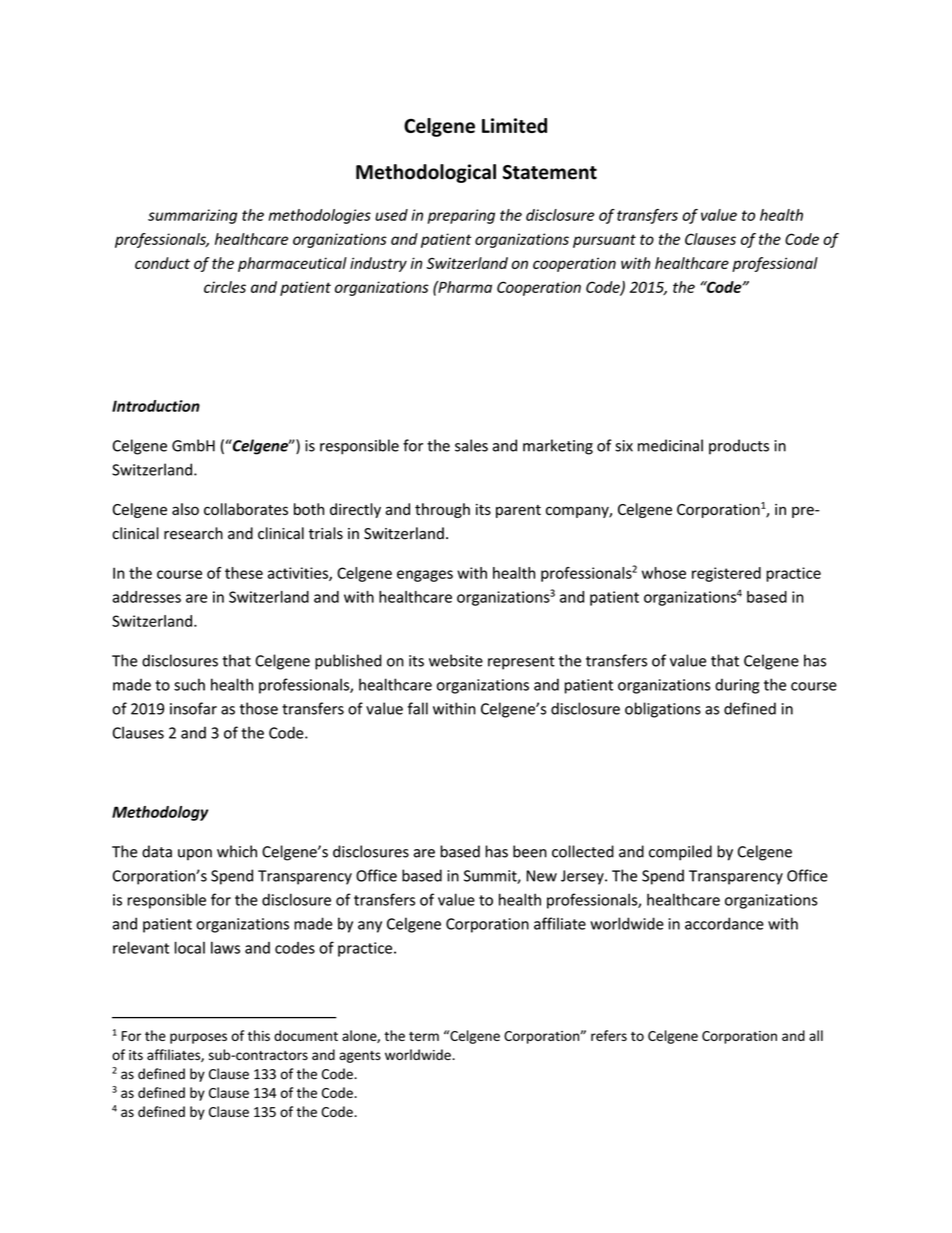 The image size is (952, 1233). What do you see at coordinates (530, 851) in the image?
I see `been` at bounding box center [530, 851].
